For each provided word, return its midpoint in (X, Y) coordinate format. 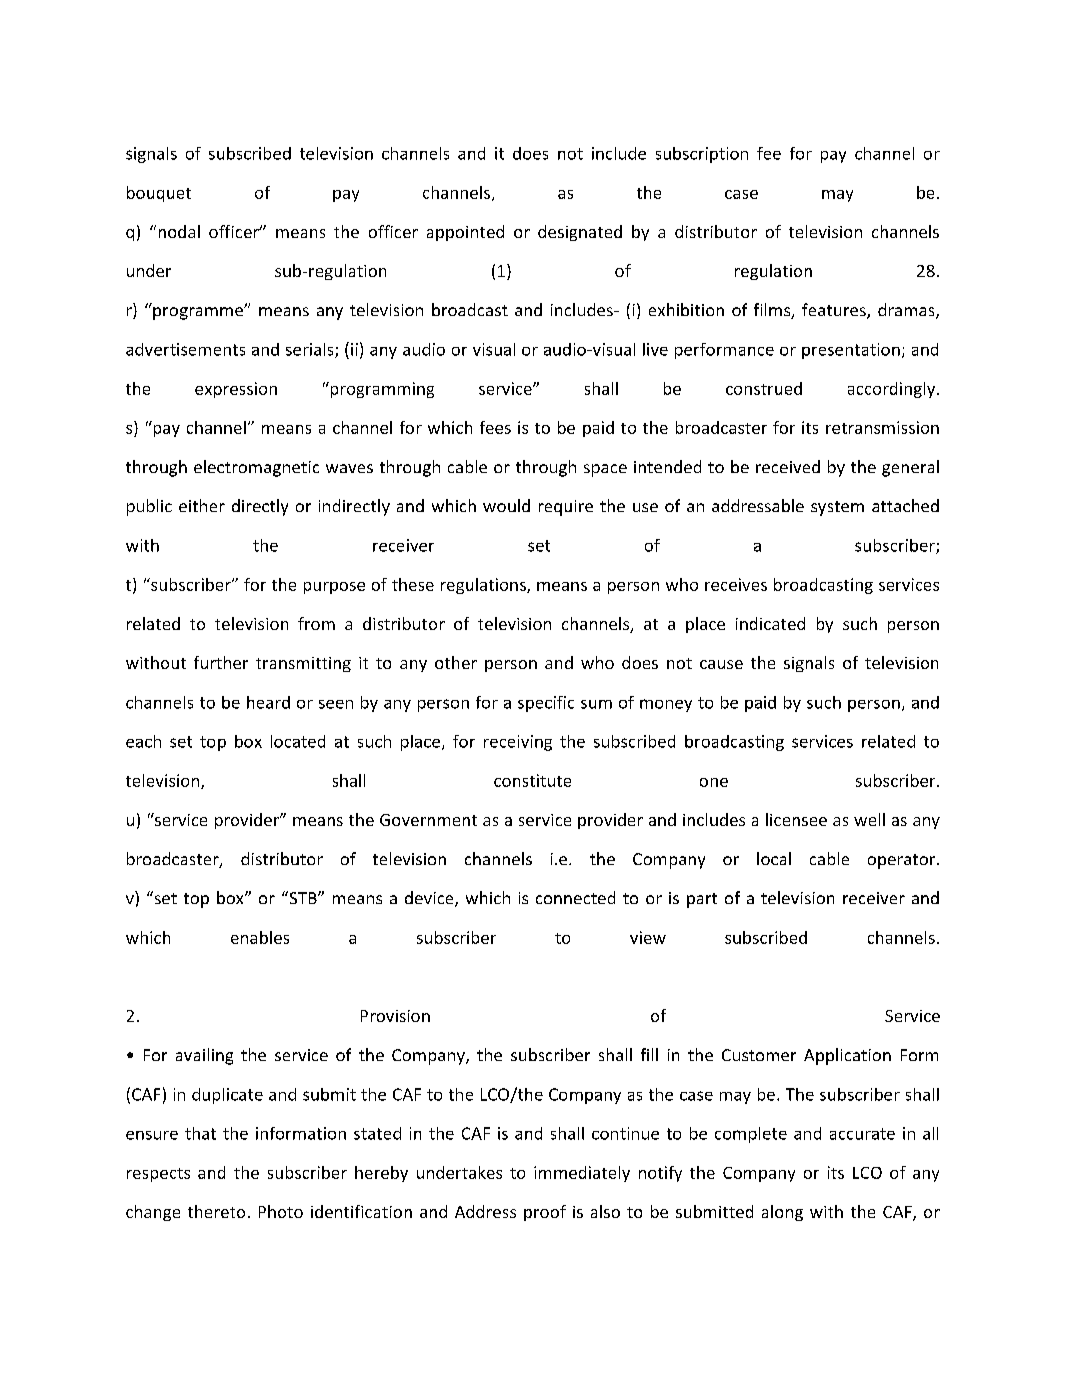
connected (575, 897)
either (202, 505)
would (506, 505)
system (837, 508)
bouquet (159, 194)
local (774, 858)
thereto (216, 1211)
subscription (702, 155)
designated (580, 233)
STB (303, 897)
